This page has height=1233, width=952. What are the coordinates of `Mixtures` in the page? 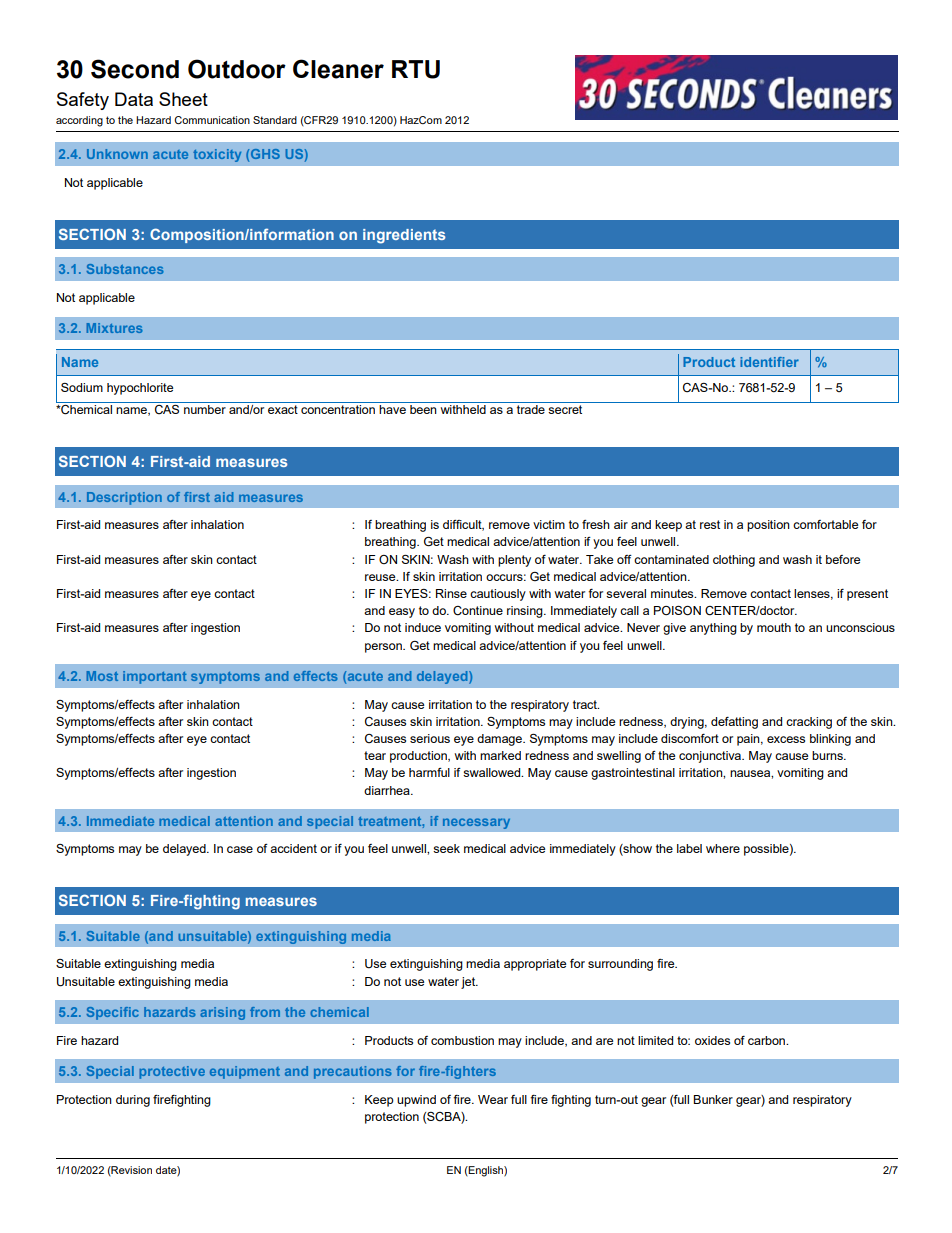 It's located at (114, 328).
